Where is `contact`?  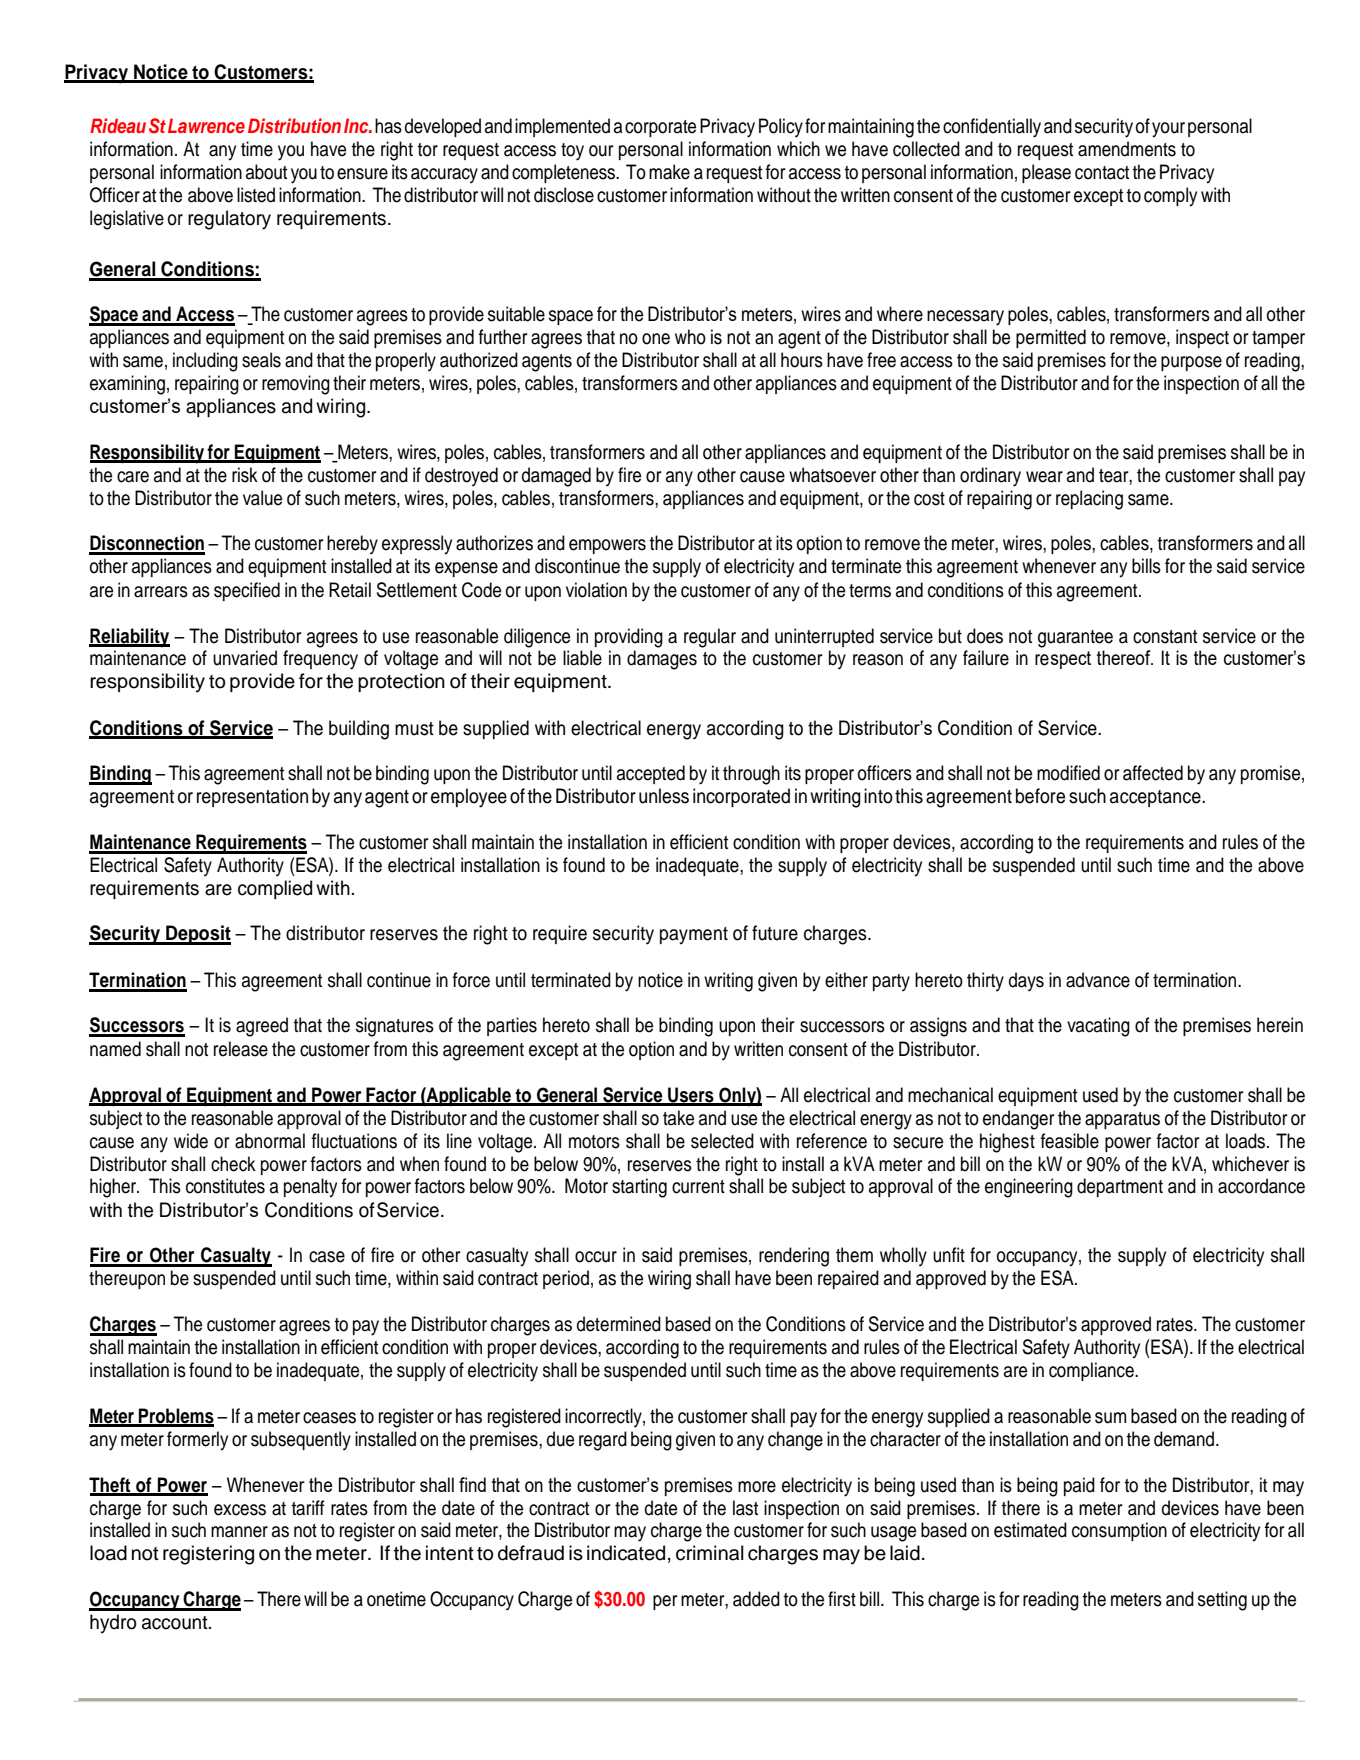 contact is located at coordinates (1102, 173).
